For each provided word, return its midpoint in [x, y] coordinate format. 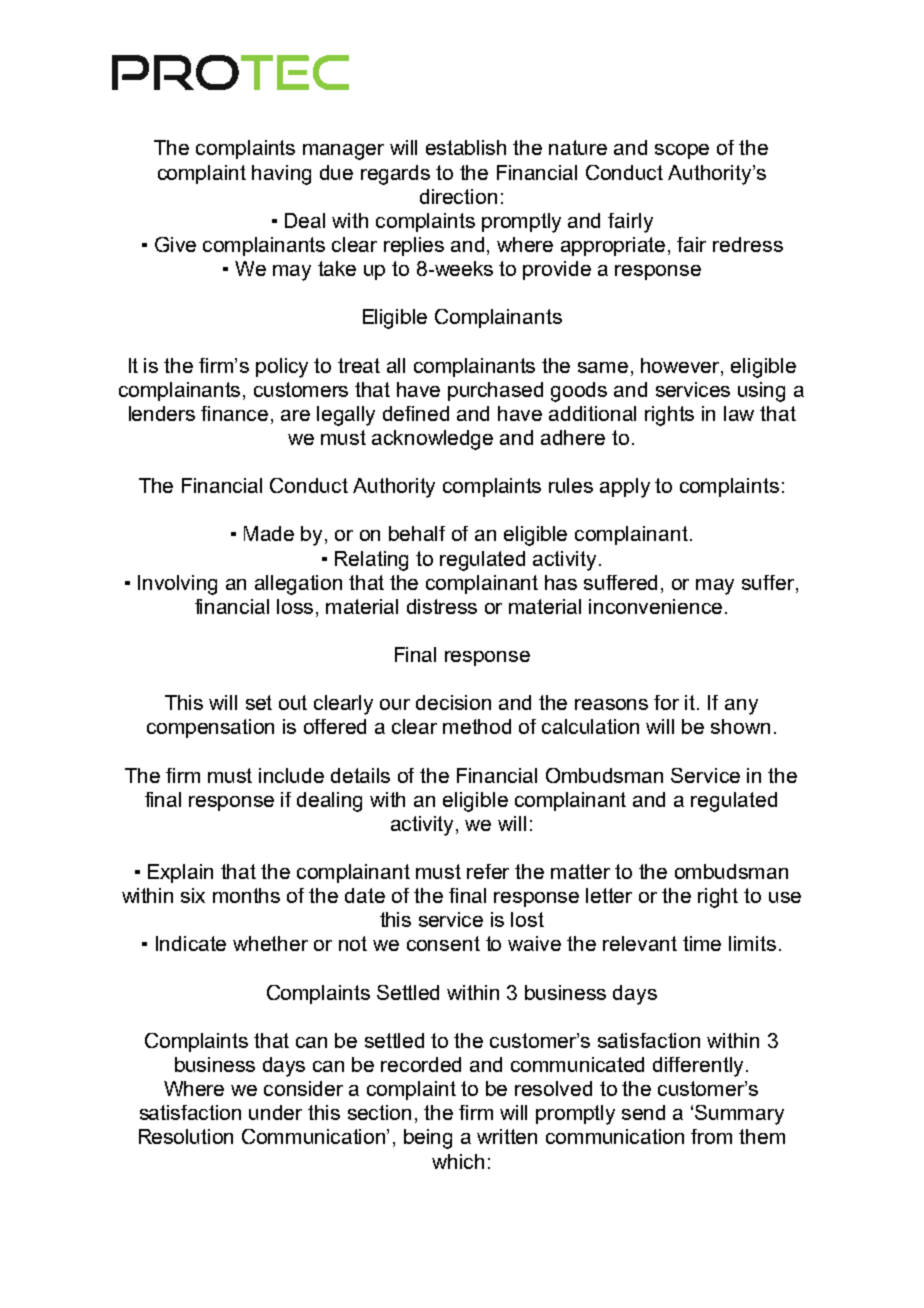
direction [458, 196]
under [275, 1112]
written [507, 1136]
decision [453, 702]
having [281, 175]
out [293, 702]
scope [682, 151]
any [741, 707]
